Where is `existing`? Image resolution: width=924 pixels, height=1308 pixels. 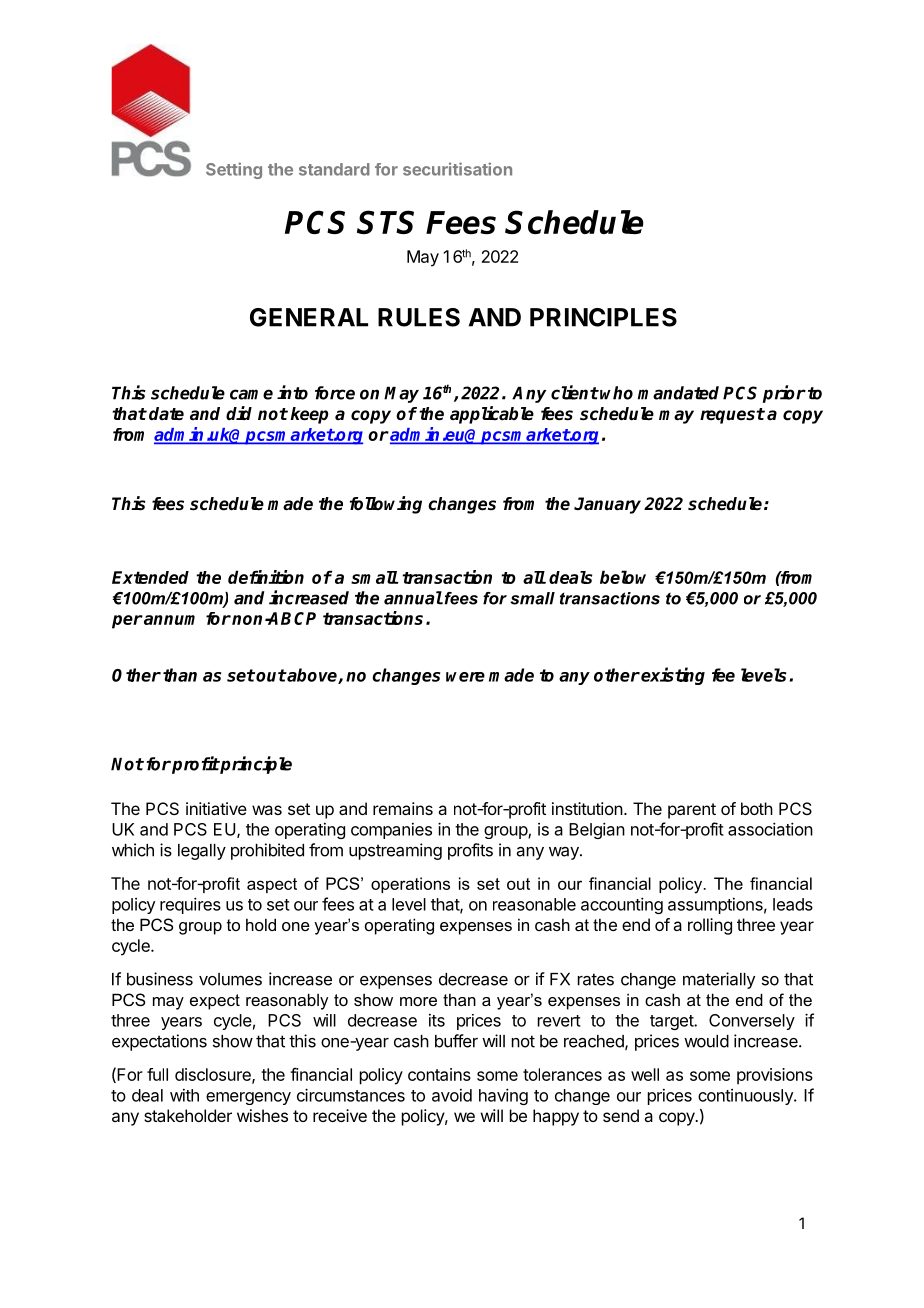
existing is located at coordinates (672, 676).
